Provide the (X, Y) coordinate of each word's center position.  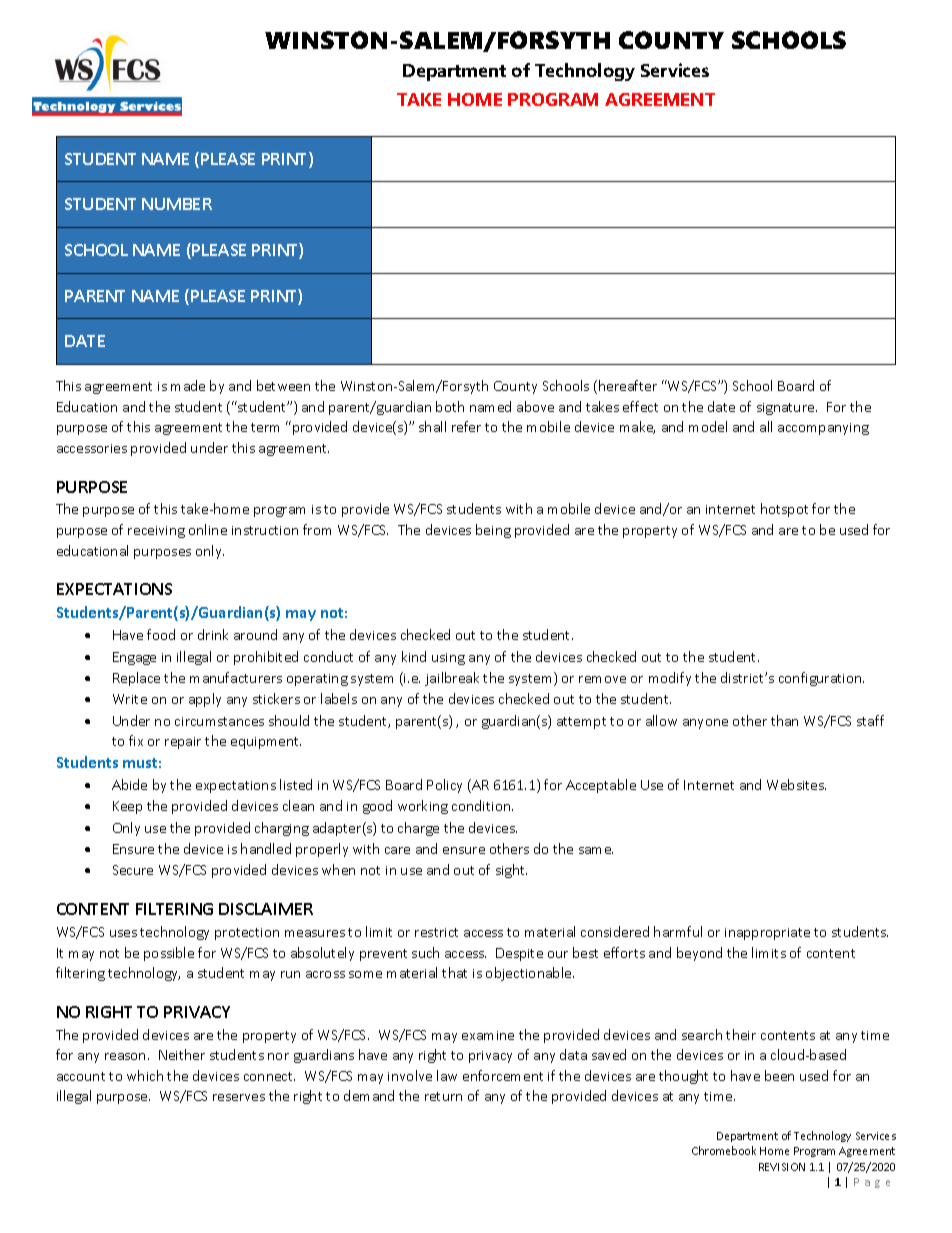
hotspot (784, 510)
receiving (156, 532)
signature (787, 409)
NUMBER (177, 204)
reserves (239, 1097)
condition (482, 805)
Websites (796, 784)
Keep (127, 807)
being (493, 531)
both (450, 406)
